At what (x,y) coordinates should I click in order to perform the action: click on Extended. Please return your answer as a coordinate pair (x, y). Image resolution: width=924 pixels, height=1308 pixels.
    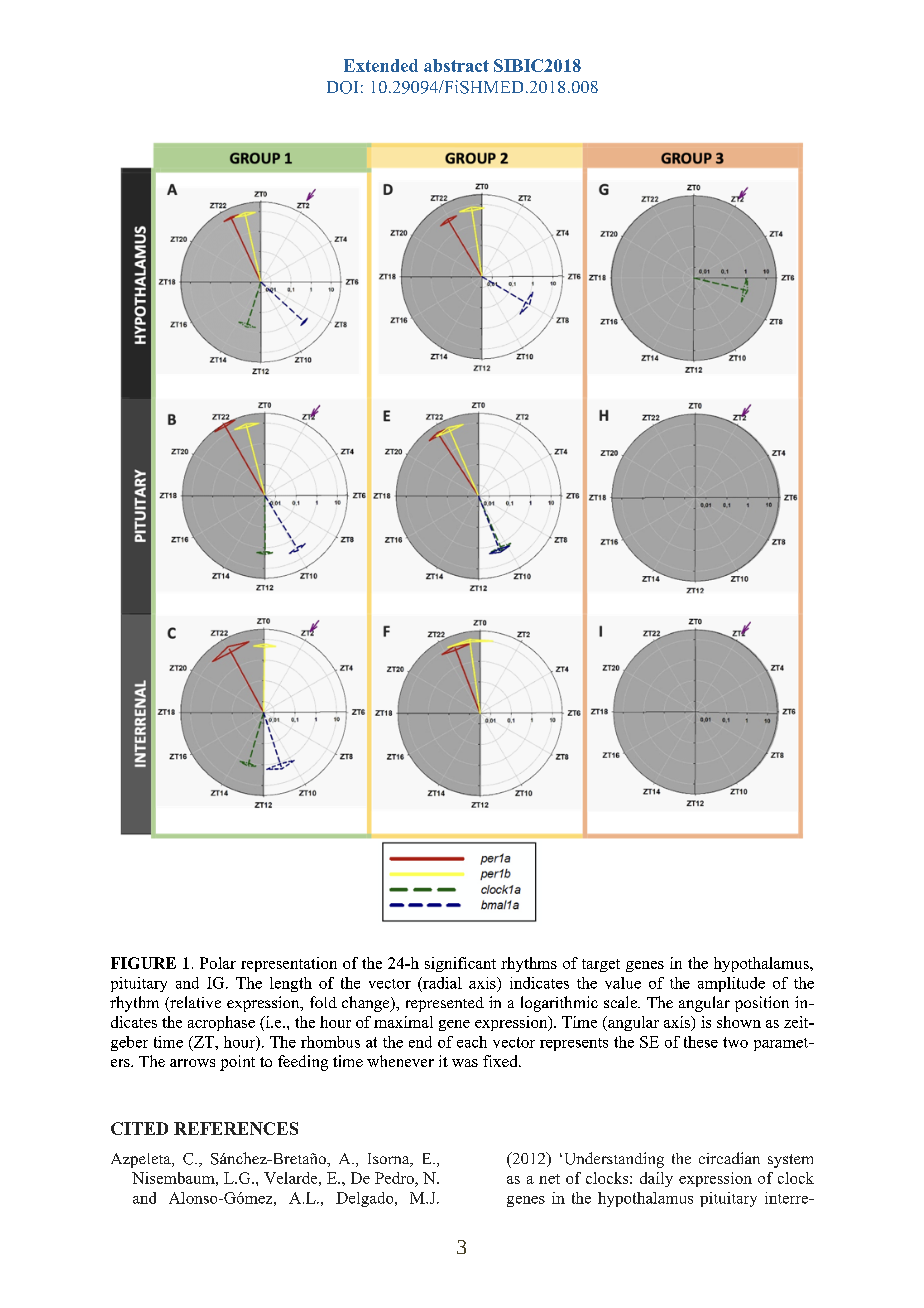
    Looking at the image, I should click on (381, 65).
